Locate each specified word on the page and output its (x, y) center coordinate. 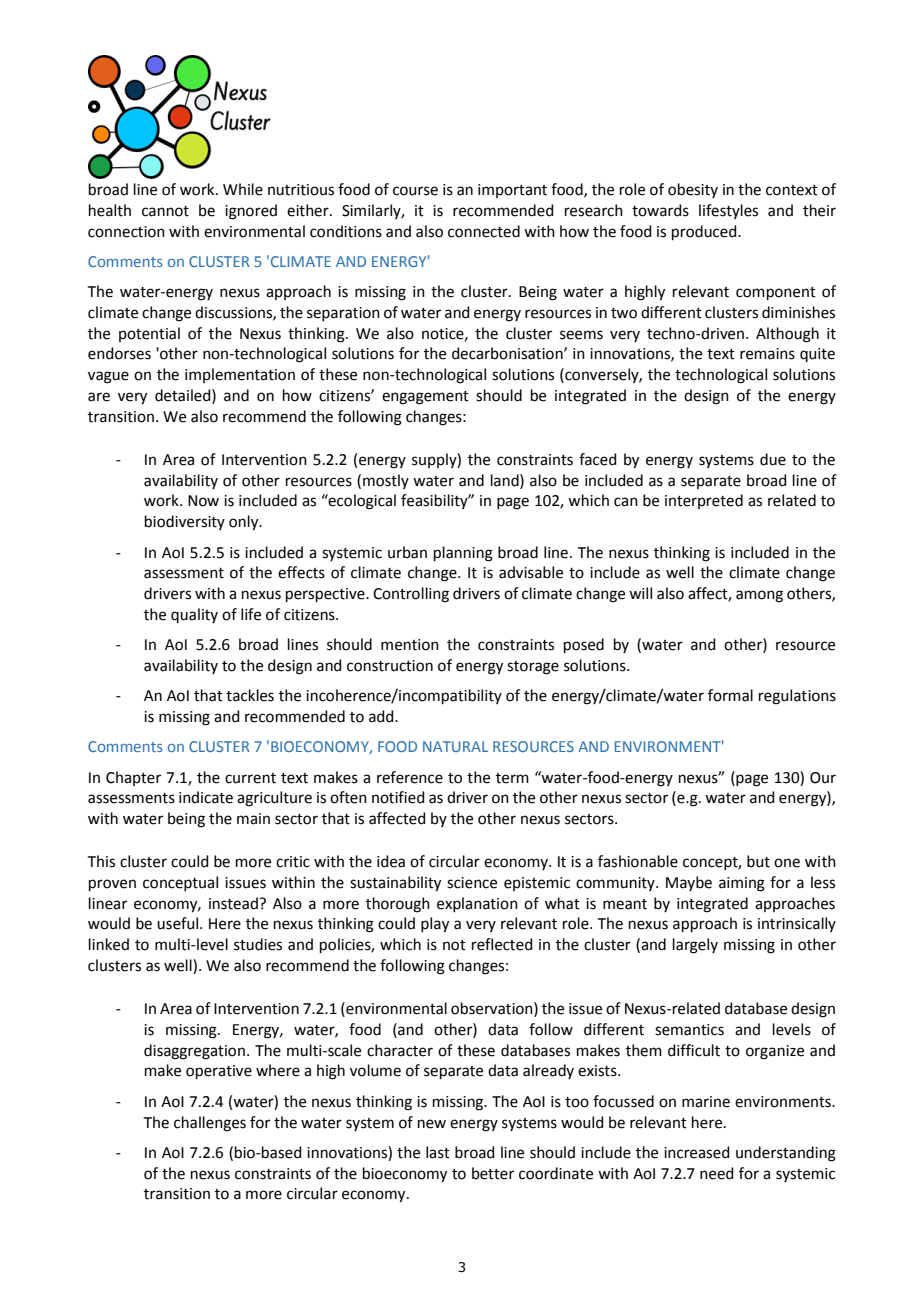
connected (484, 231)
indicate (206, 797)
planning (463, 554)
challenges (210, 1124)
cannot (165, 211)
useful (179, 923)
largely (695, 946)
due (773, 459)
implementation (240, 375)
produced (705, 232)
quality (194, 615)
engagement (425, 398)
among (759, 596)
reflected (502, 944)
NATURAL (455, 746)
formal (730, 695)
